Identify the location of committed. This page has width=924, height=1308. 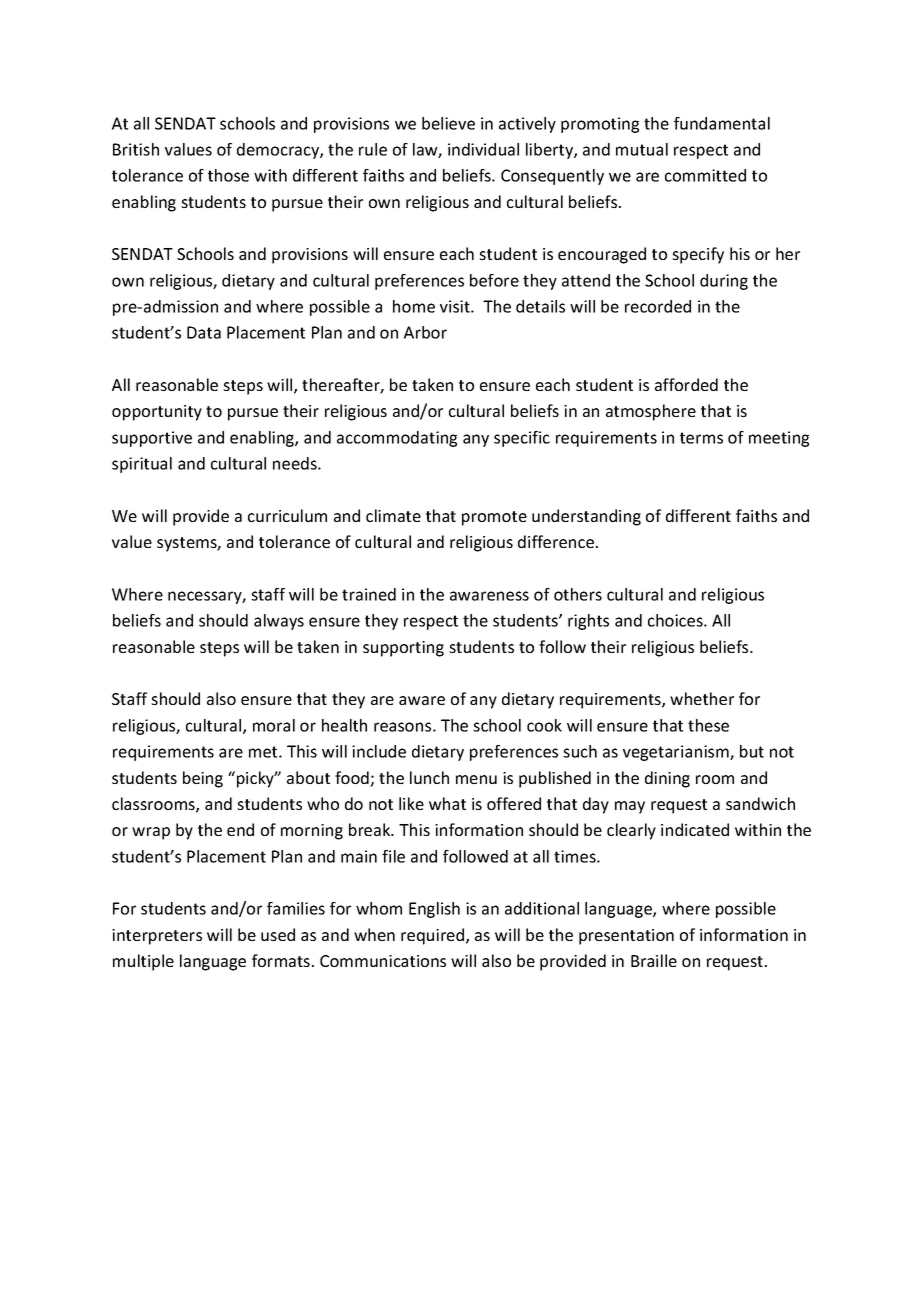
(705, 175).
